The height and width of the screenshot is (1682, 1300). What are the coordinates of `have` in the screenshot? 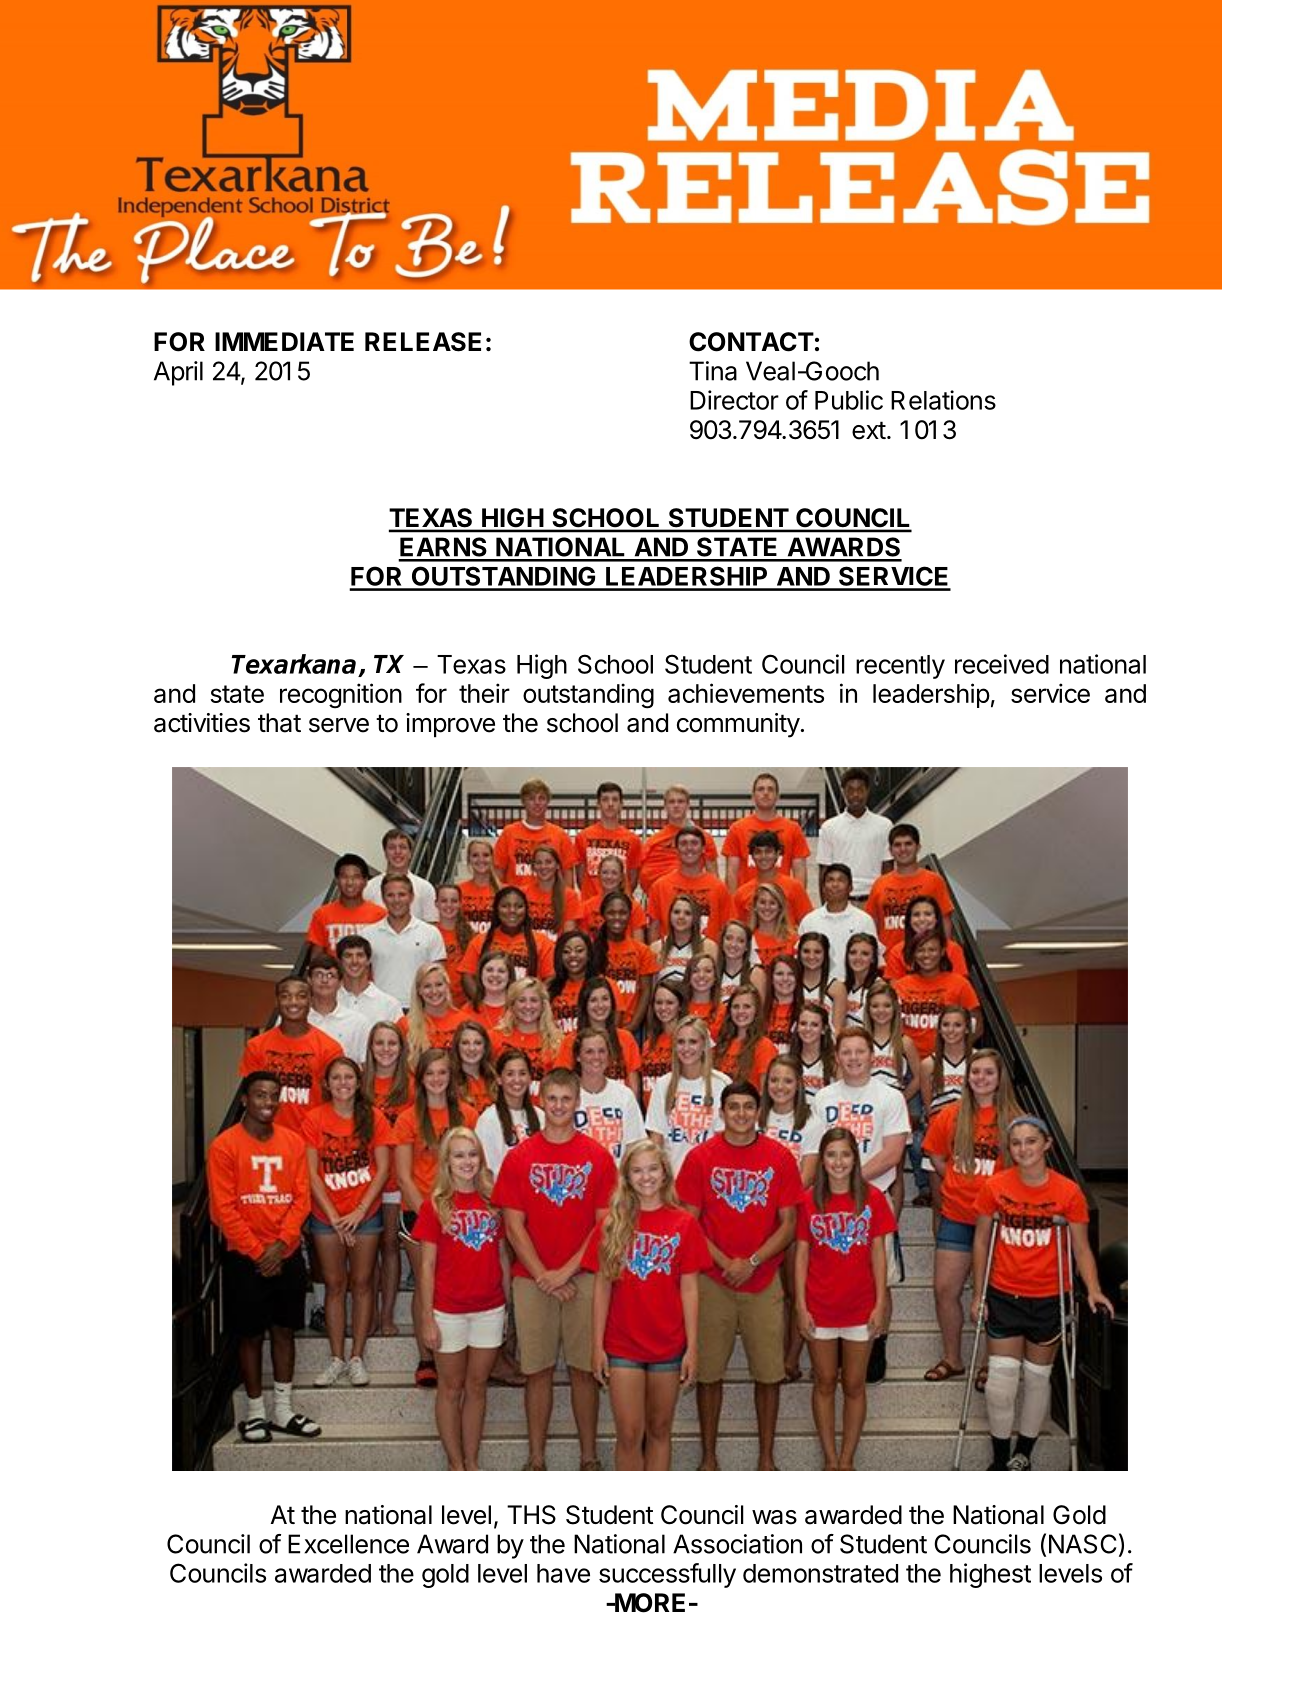 It's located at (563, 1573).
